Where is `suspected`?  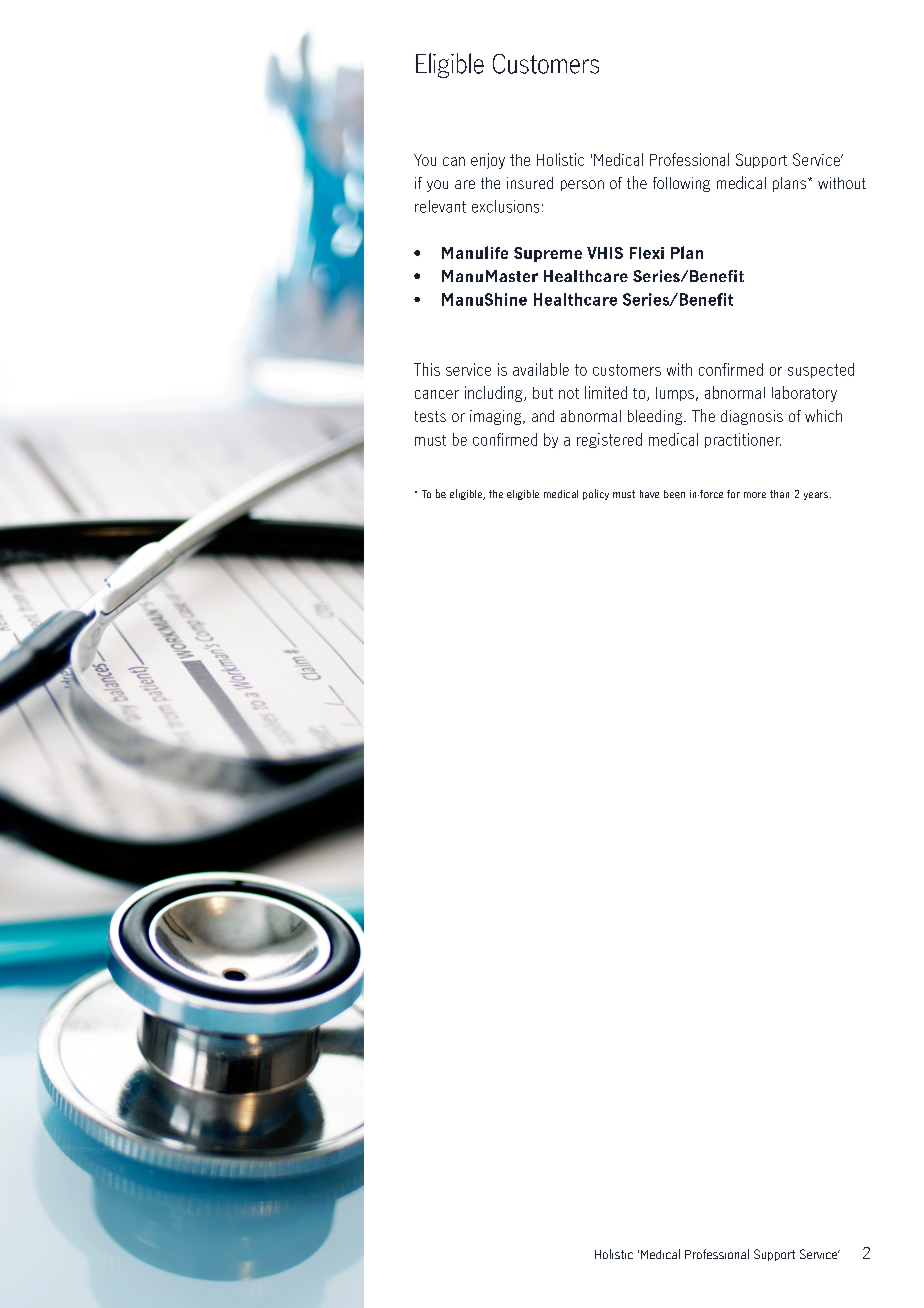 suspected is located at coordinates (821, 370).
